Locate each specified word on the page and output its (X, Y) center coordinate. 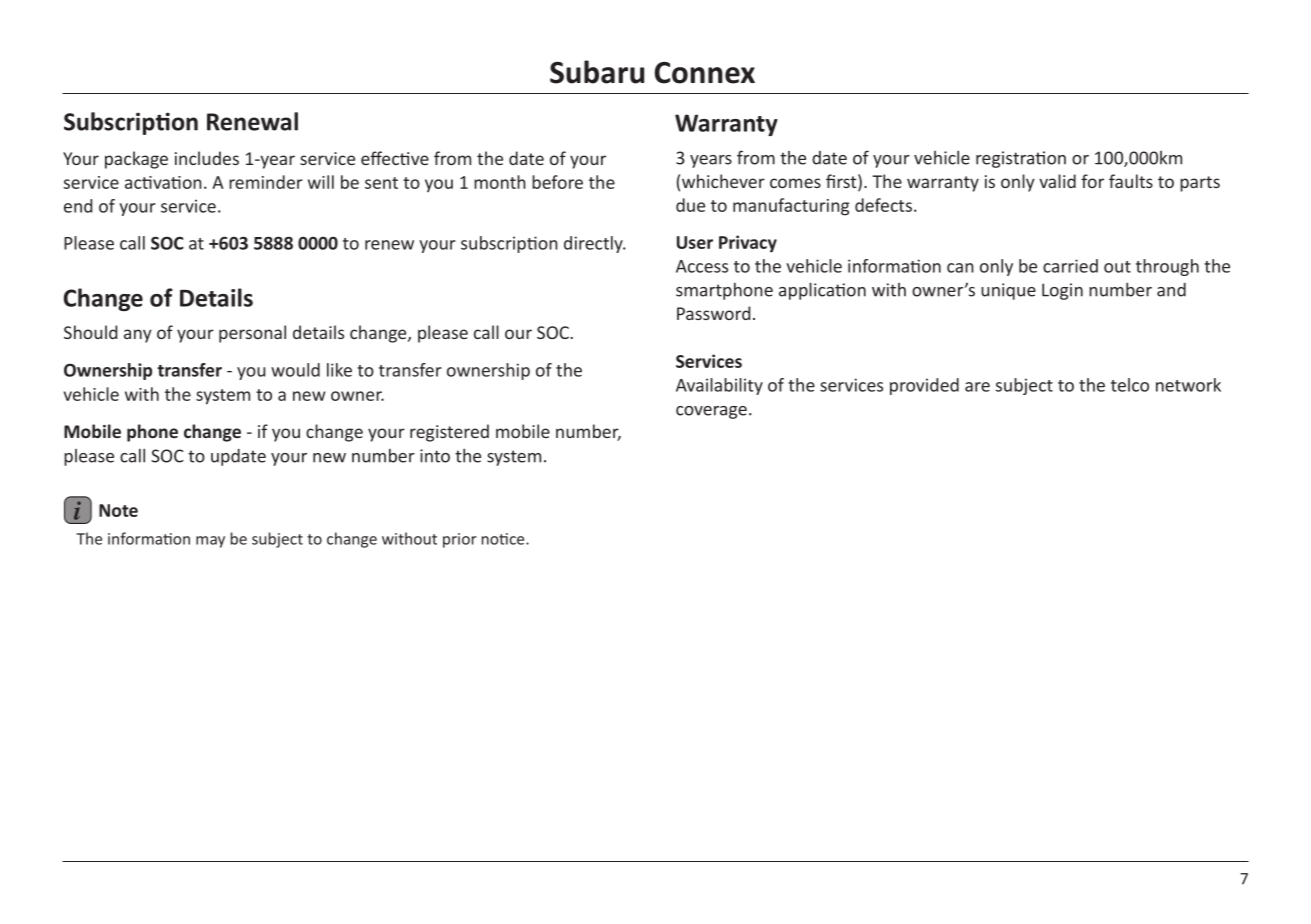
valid (1057, 181)
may (210, 542)
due (690, 205)
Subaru (597, 72)
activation (163, 182)
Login (1062, 291)
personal (252, 334)
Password (713, 313)
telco (1130, 385)
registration (1021, 159)
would (295, 370)
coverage (711, 412)
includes (207, 158)
